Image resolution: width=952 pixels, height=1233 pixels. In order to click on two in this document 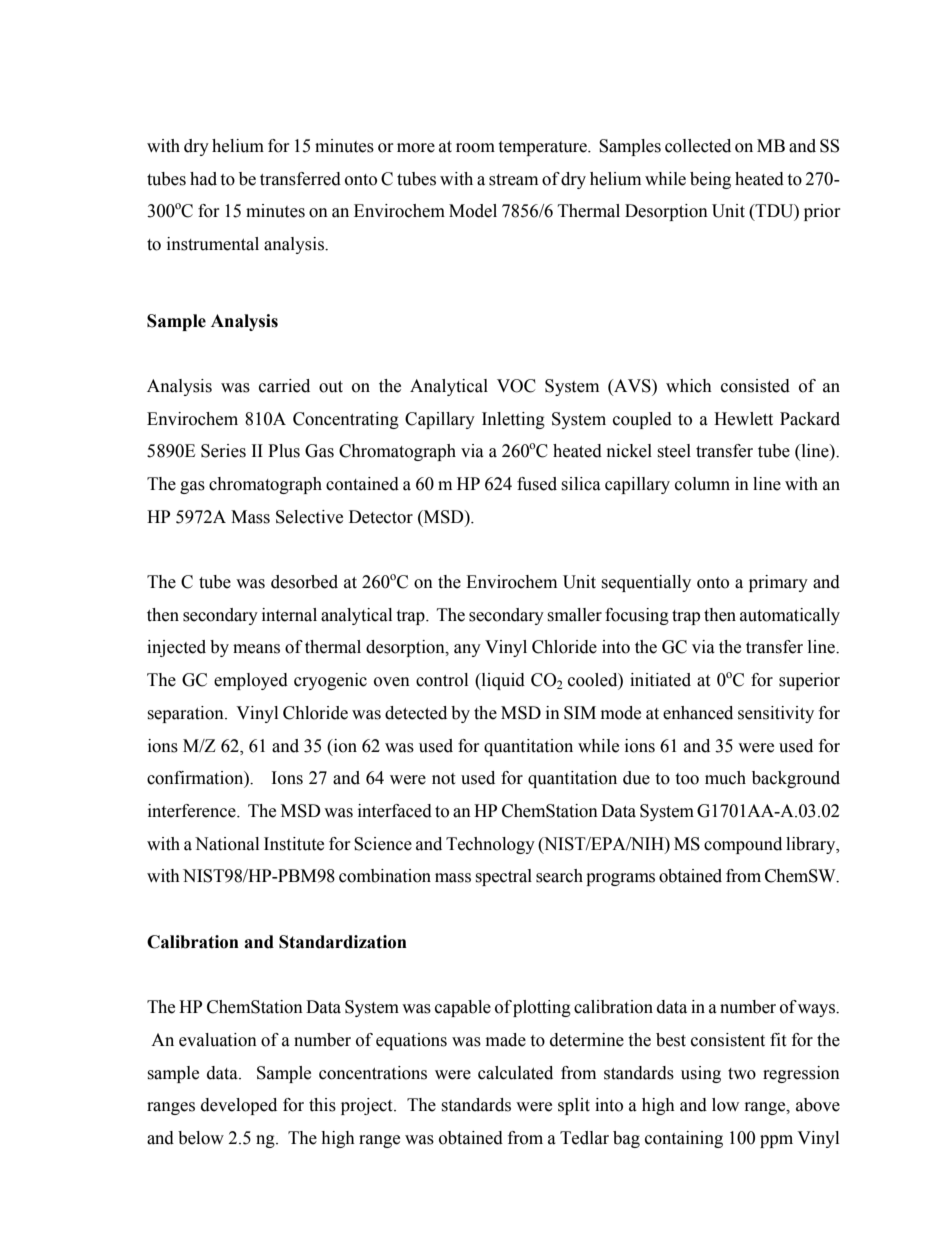, I will do `click(742, 1074)`.
